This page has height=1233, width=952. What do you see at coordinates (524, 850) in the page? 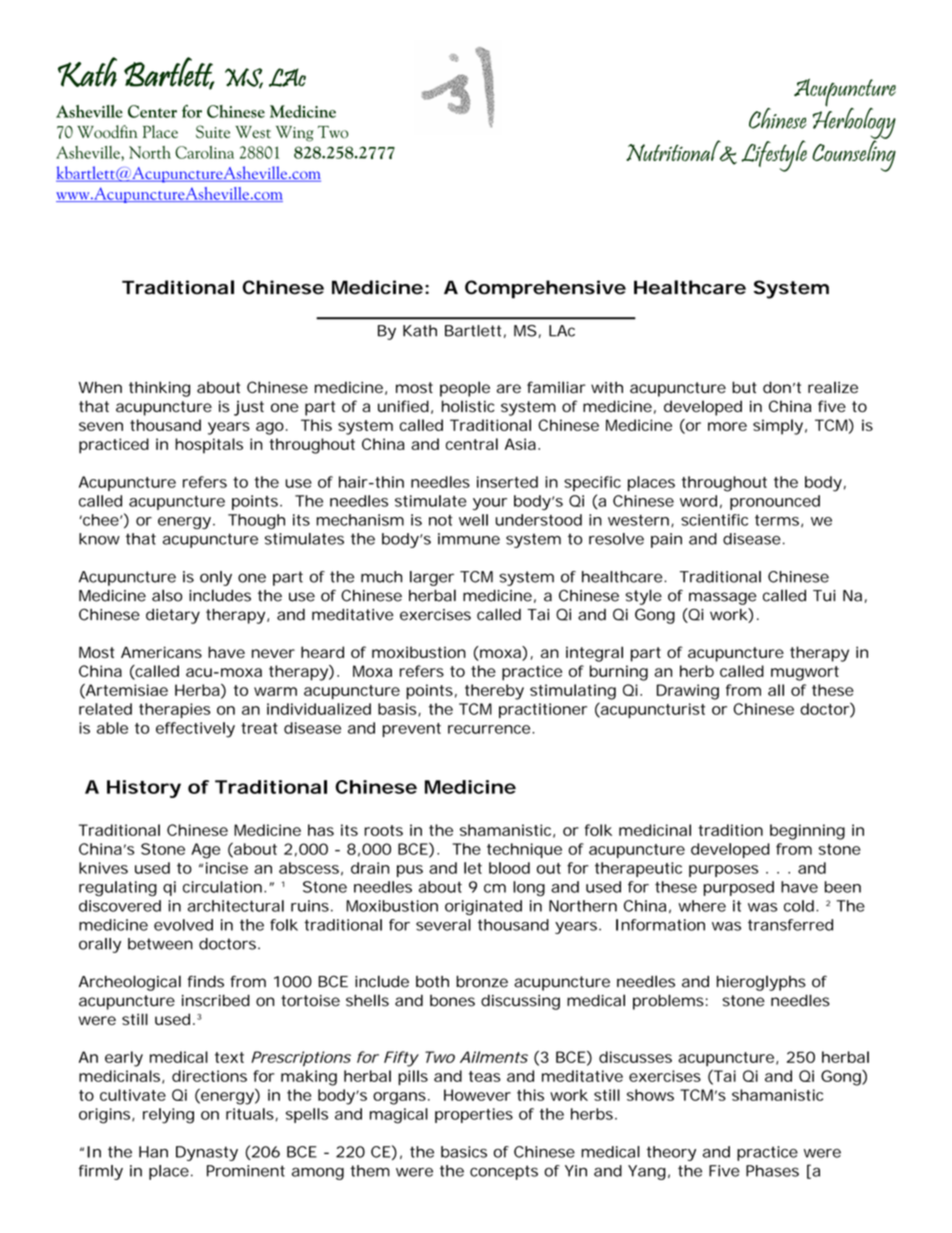
I see `technique` at bounding box center [524, 850].
